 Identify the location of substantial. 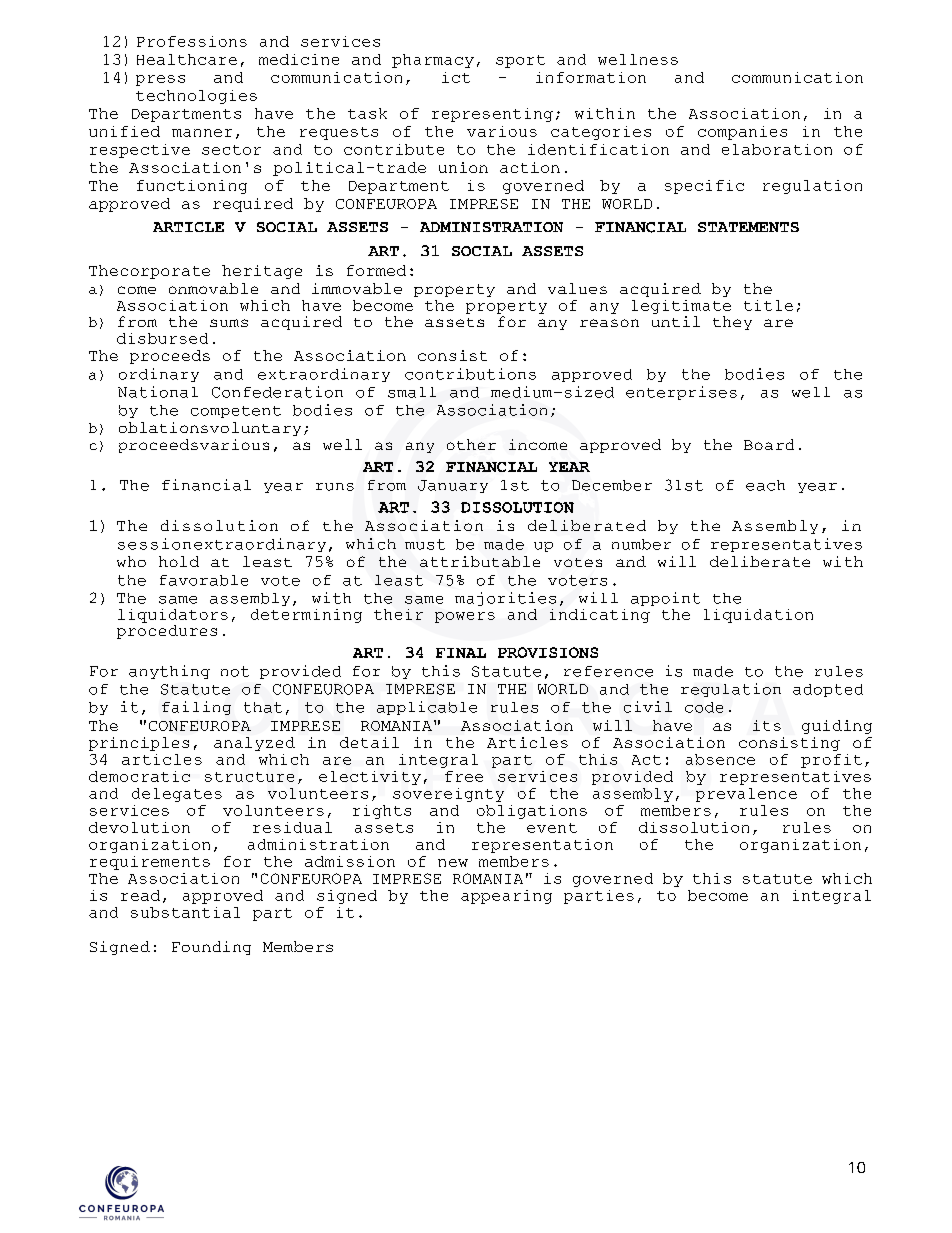
(185, 912).
